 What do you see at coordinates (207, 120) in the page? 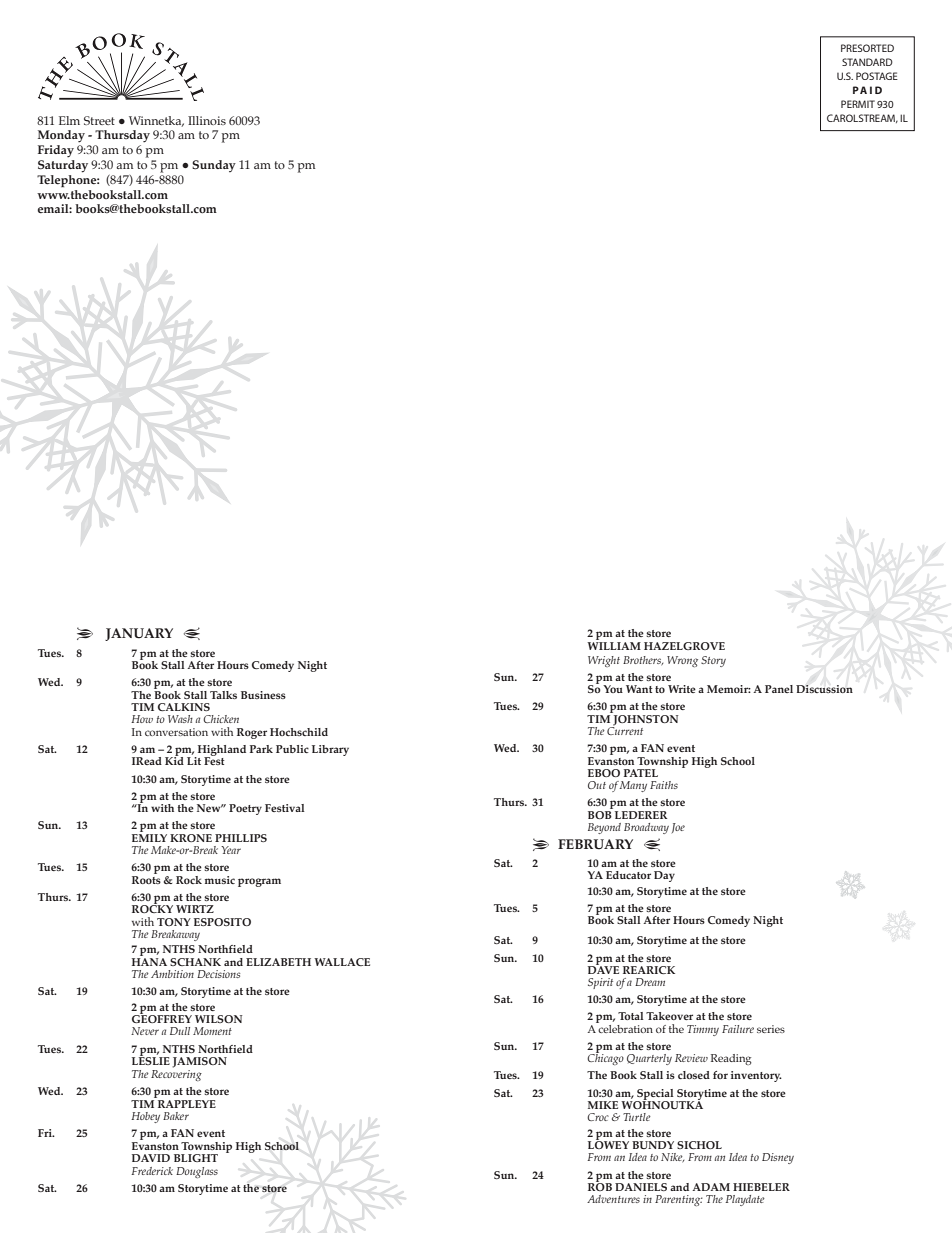
I see `Illinois` at bounding box center [207, 120].
